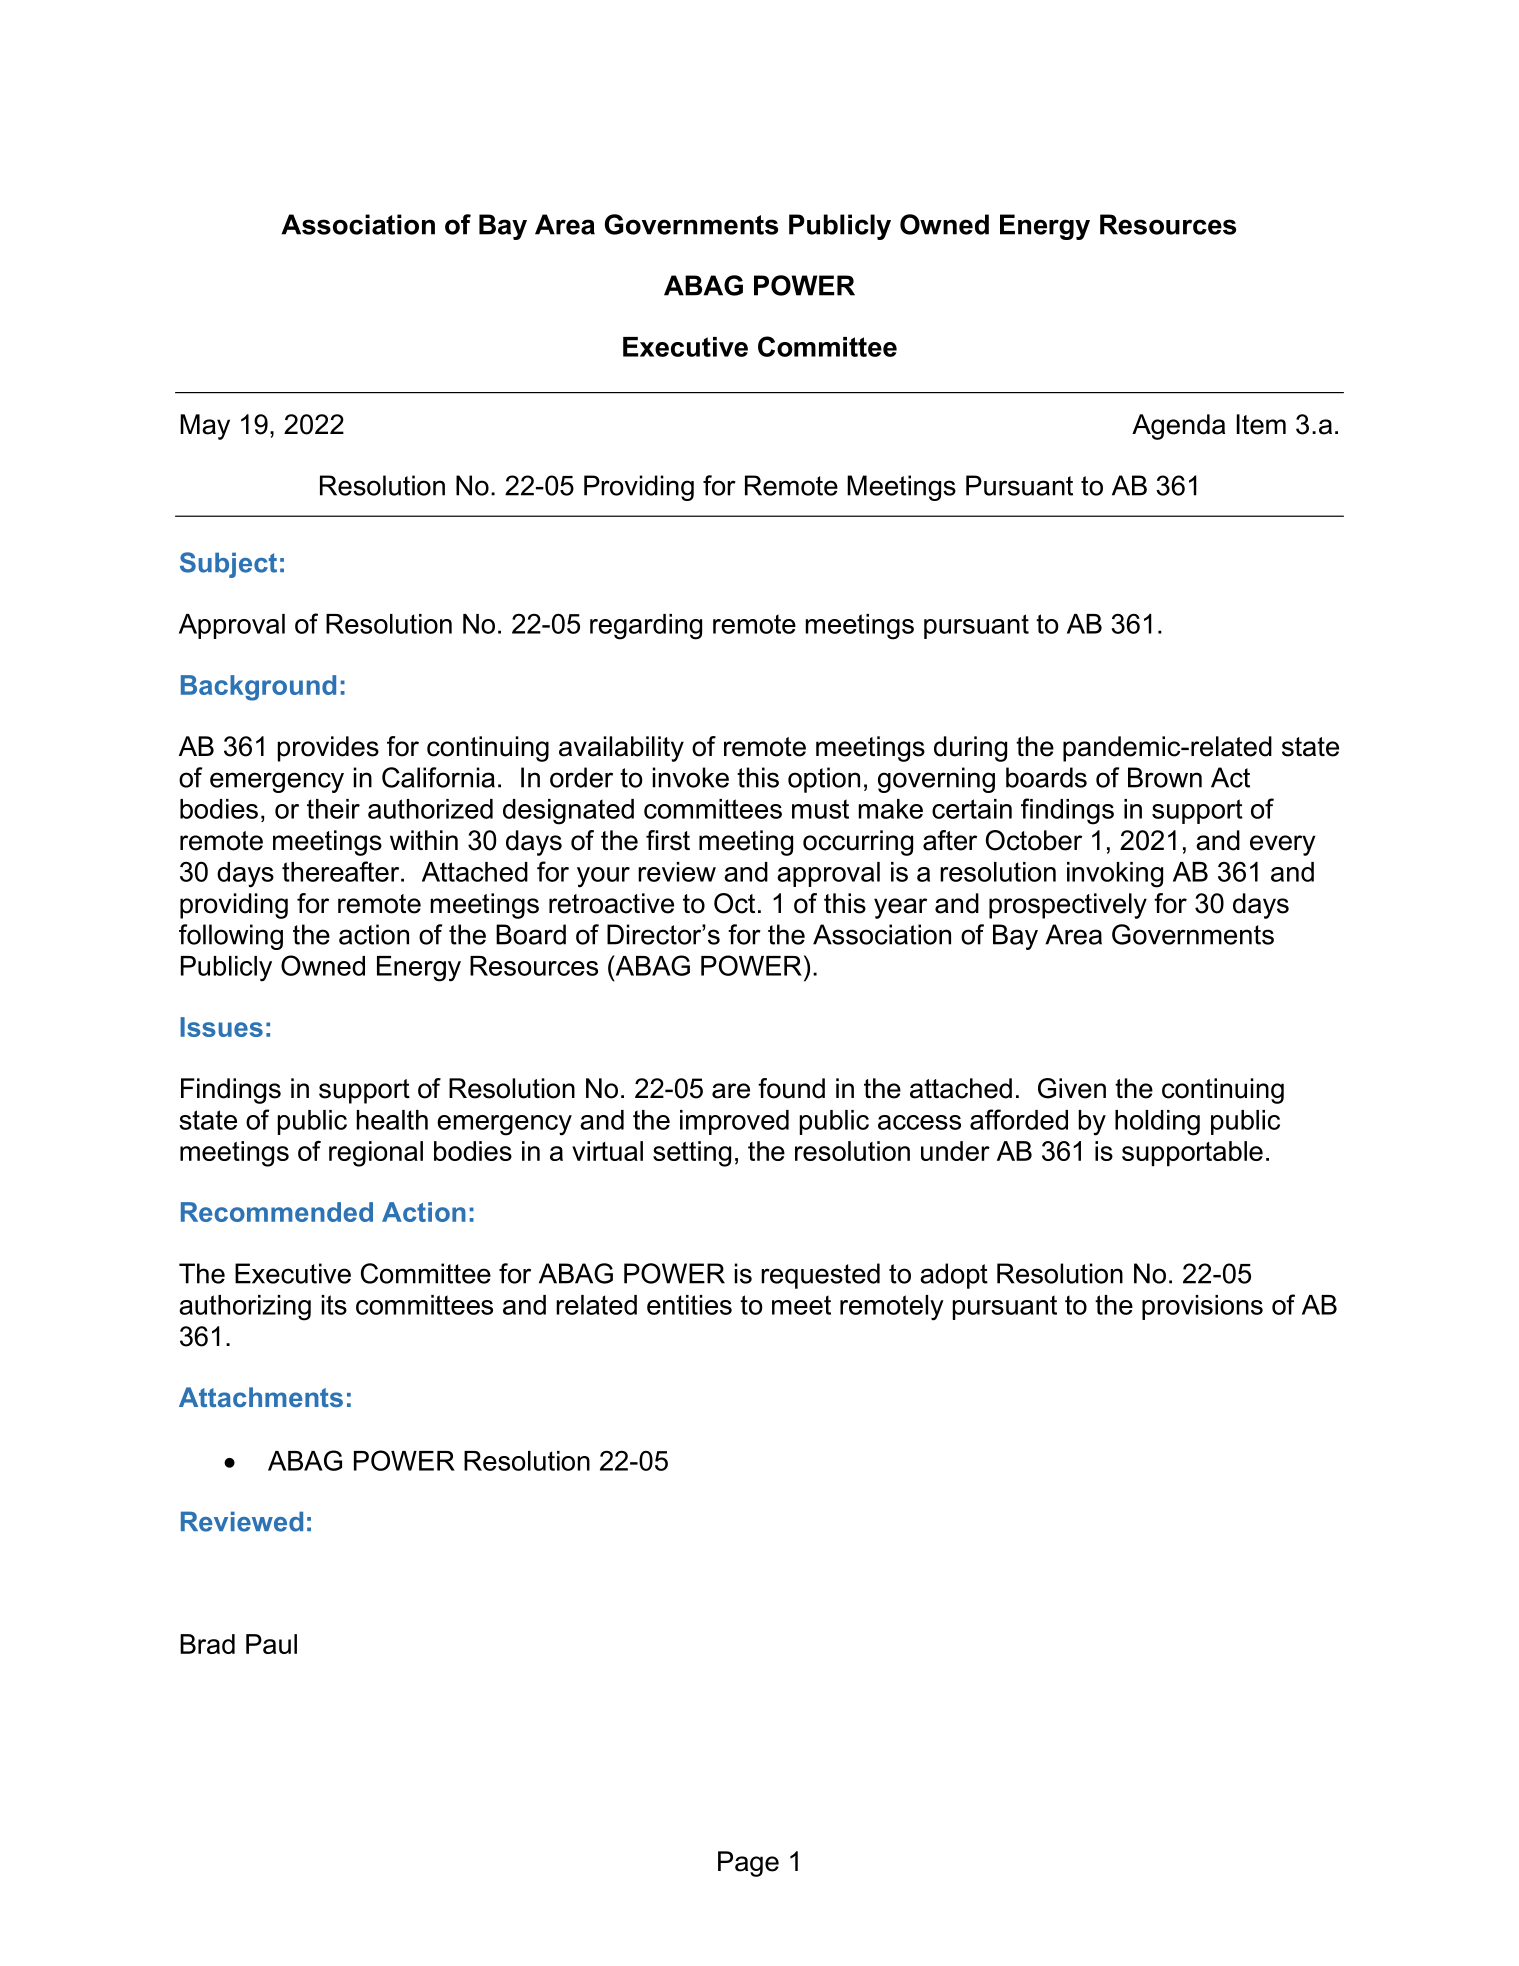 The height and width of the screenshot is (1966, 1519). Describe the element at coordinates (954, 1276) in the screenshot. I see `adopt` at that location.
